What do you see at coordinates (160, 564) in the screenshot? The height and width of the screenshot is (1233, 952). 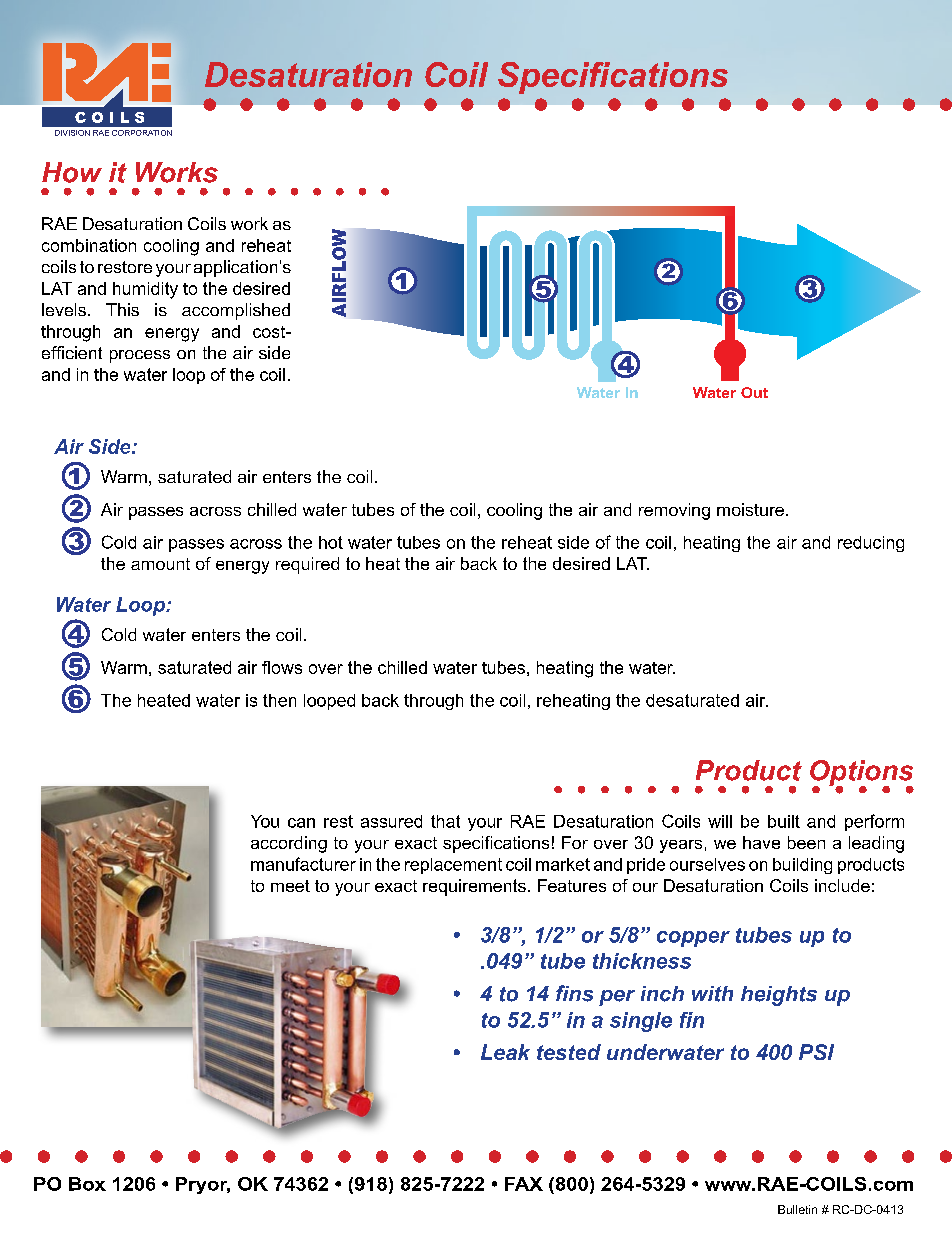 I see `amount` at bounding box center [160, 564].
